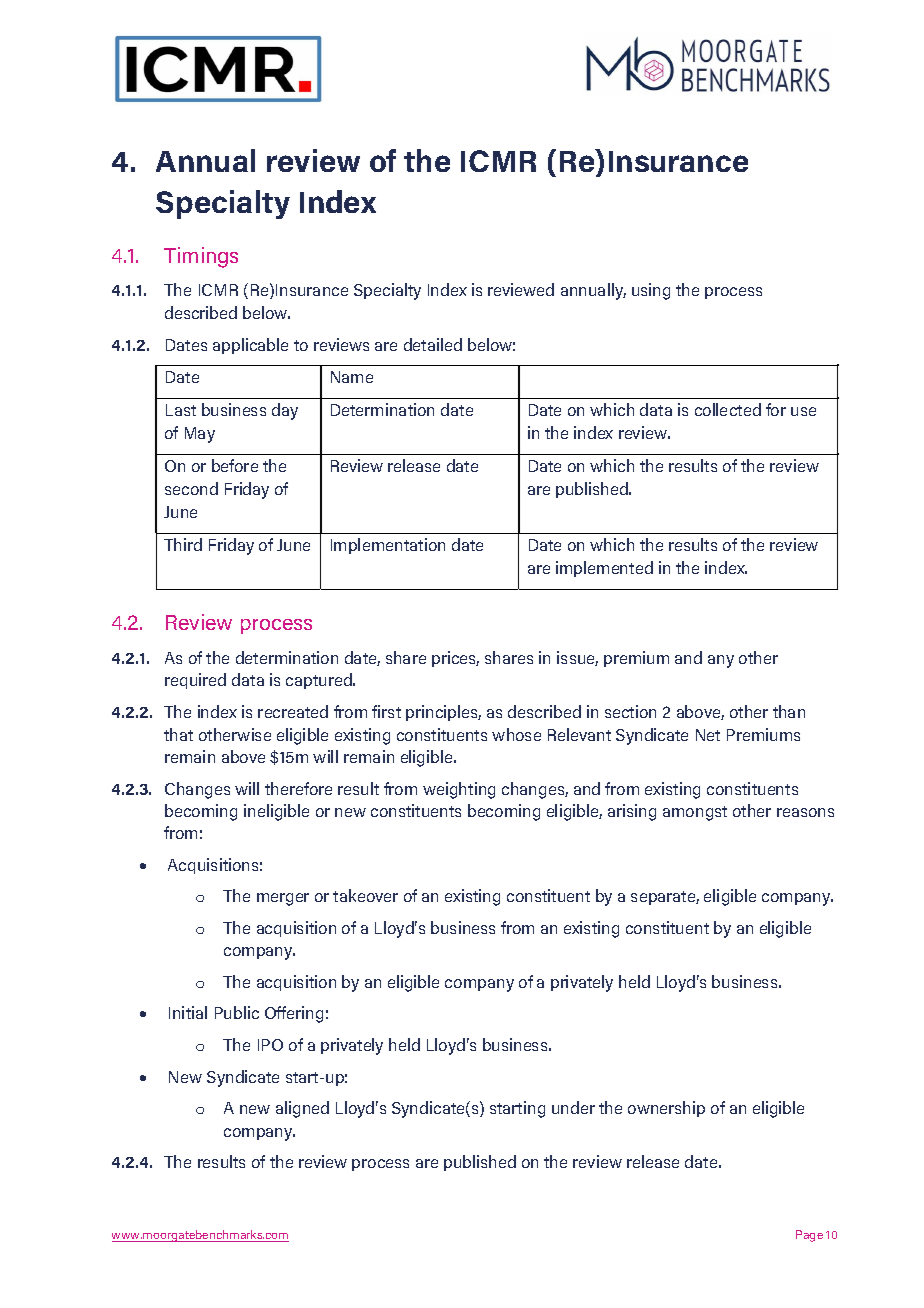  Describe the element at coordinates (433, 344) in the page. I see `detailed` at that location.
